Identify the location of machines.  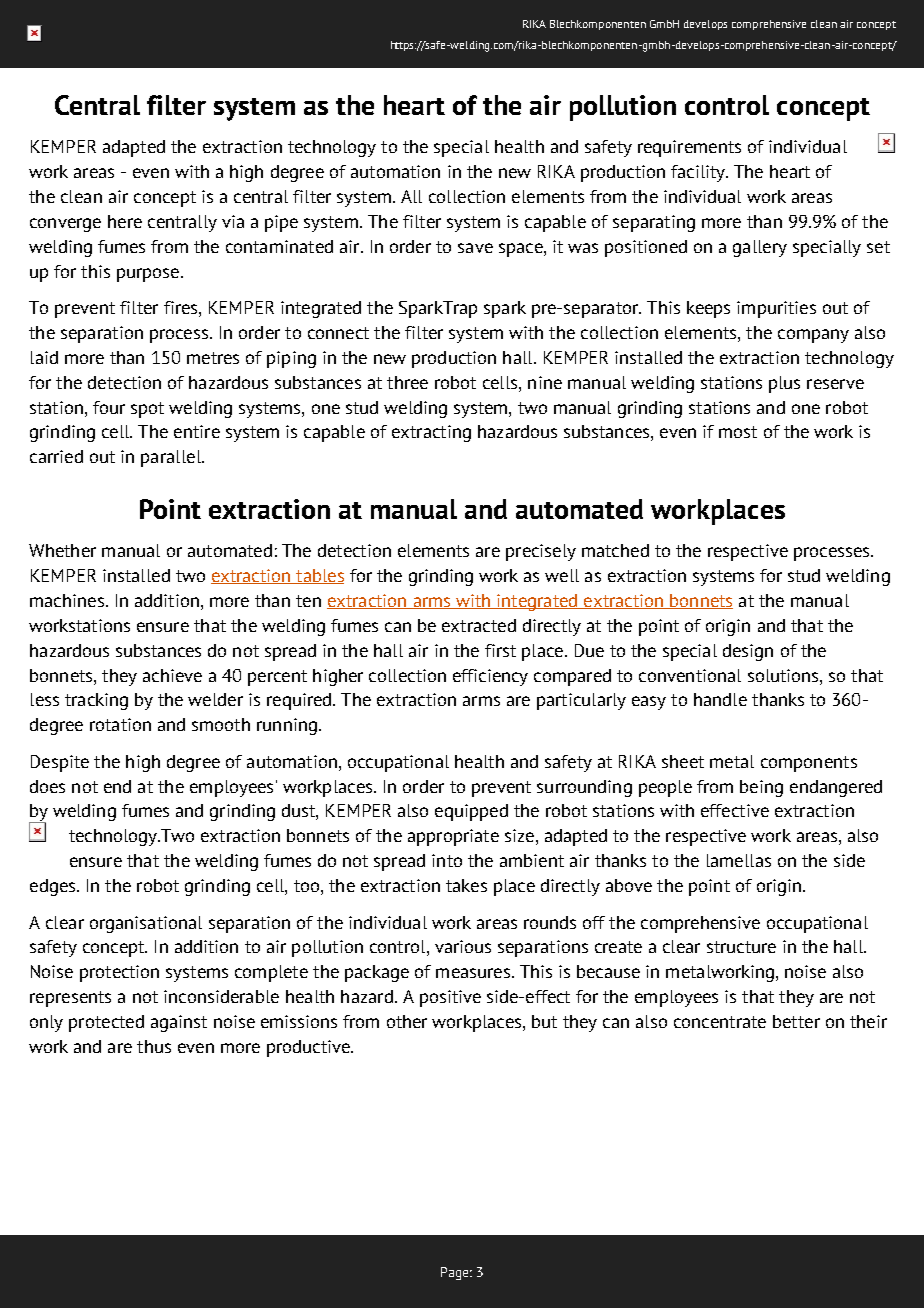
(67, 600).
